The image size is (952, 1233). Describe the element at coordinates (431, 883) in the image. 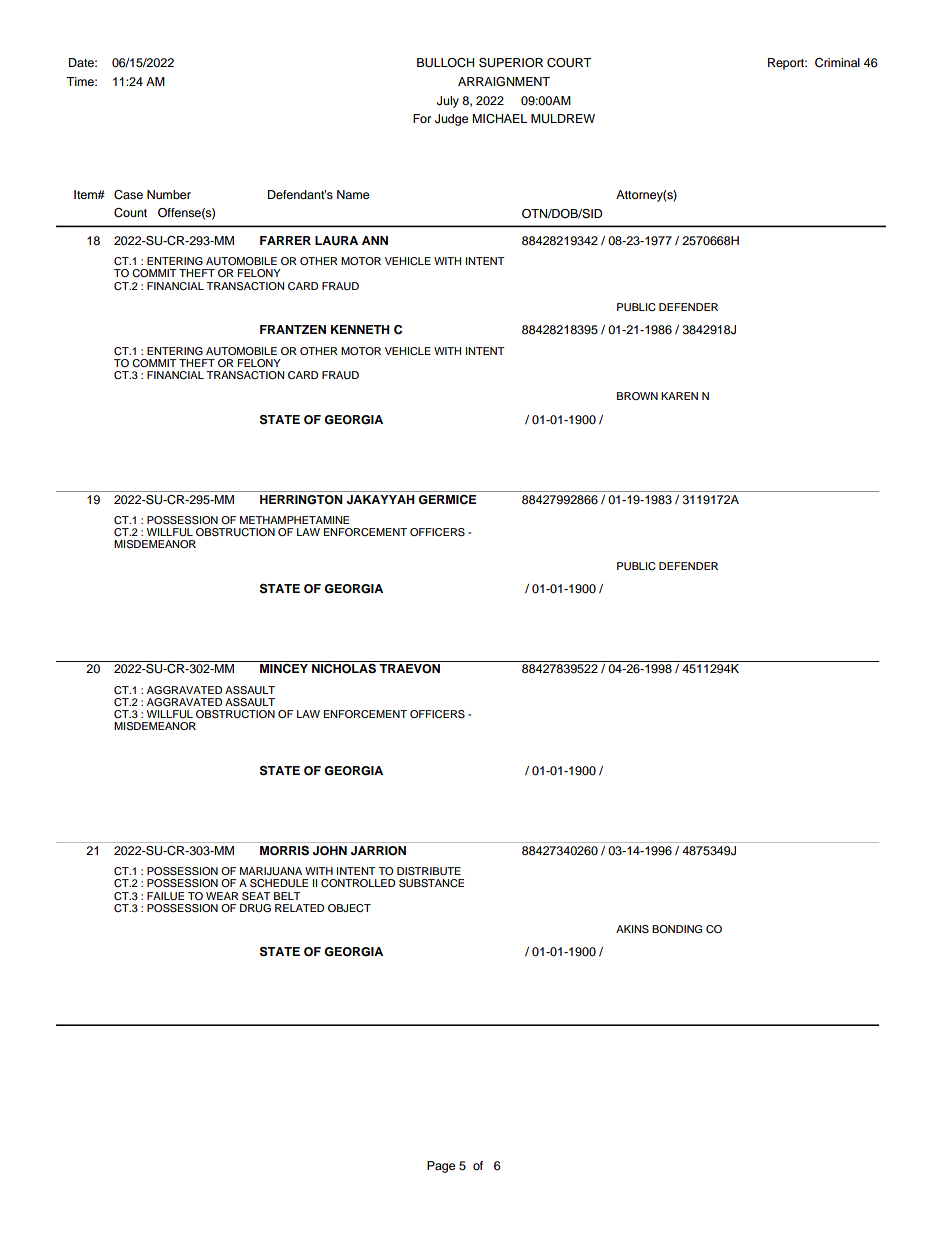

I see `SUBSTANCE` at that location.
